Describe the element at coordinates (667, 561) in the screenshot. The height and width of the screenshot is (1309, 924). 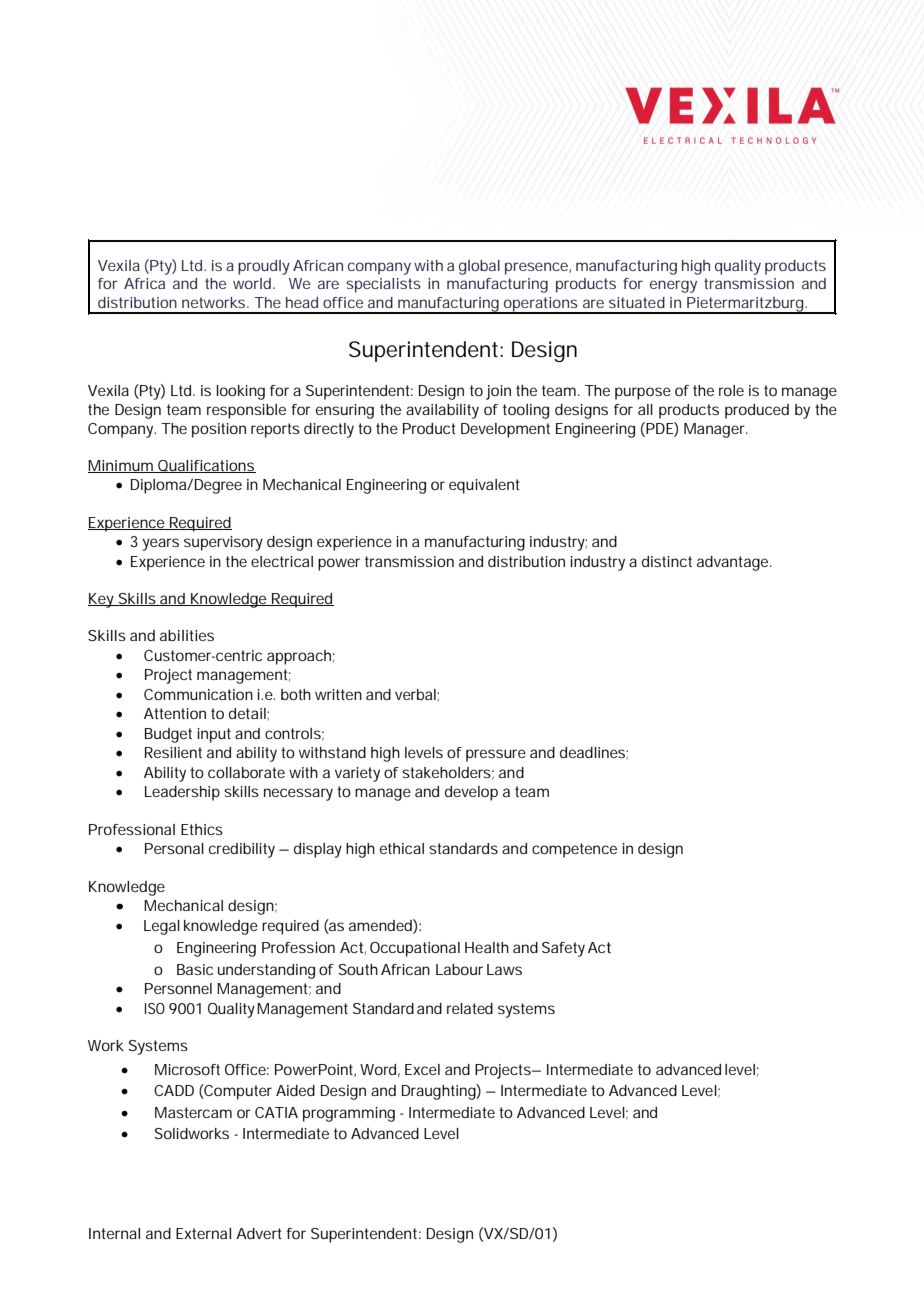
I see `distinct` at that location.
